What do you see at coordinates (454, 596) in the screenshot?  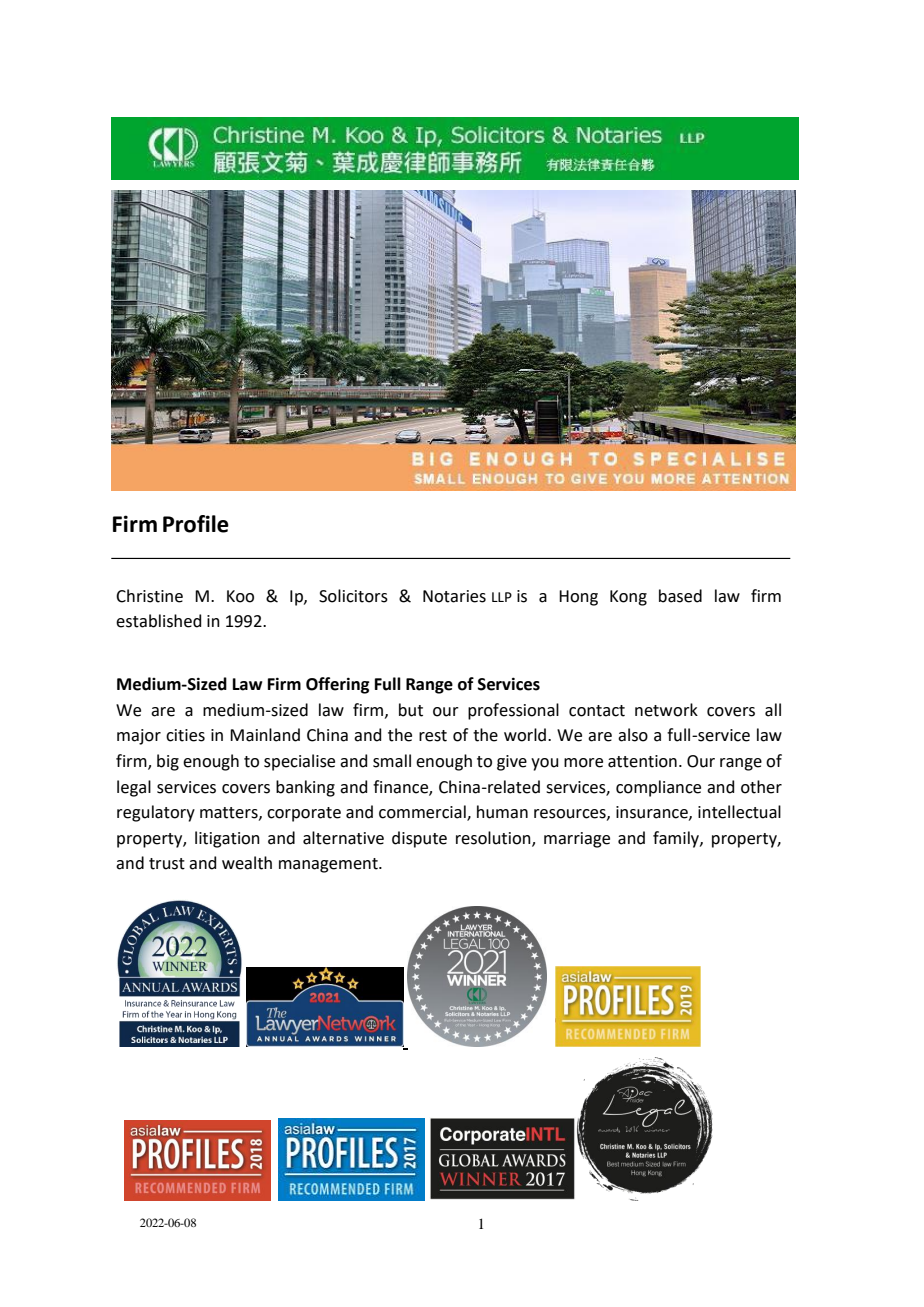 I see `Notaries` at bounding box center [454, 596].
